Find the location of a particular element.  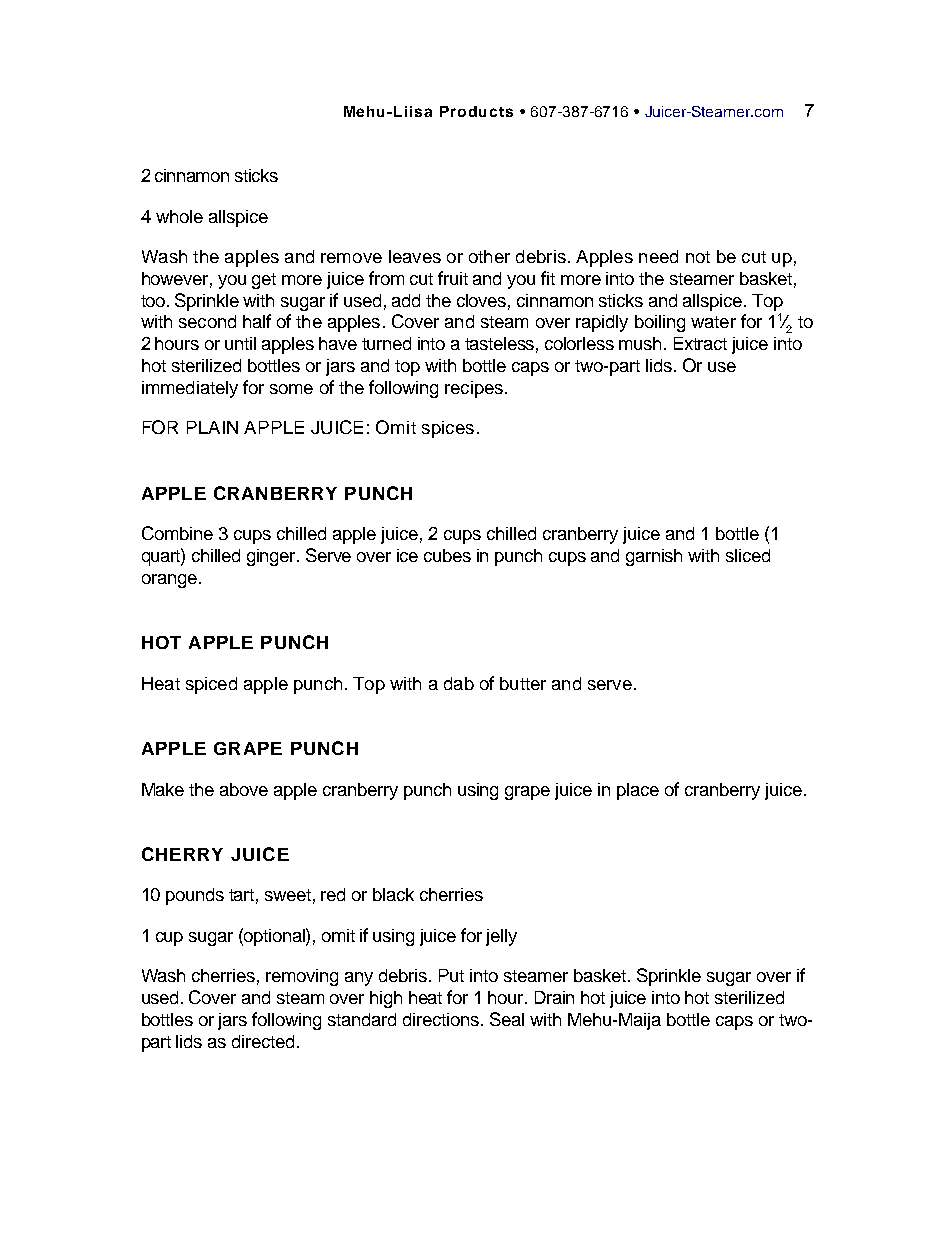

directed is located at coordinates (263, 1041).
